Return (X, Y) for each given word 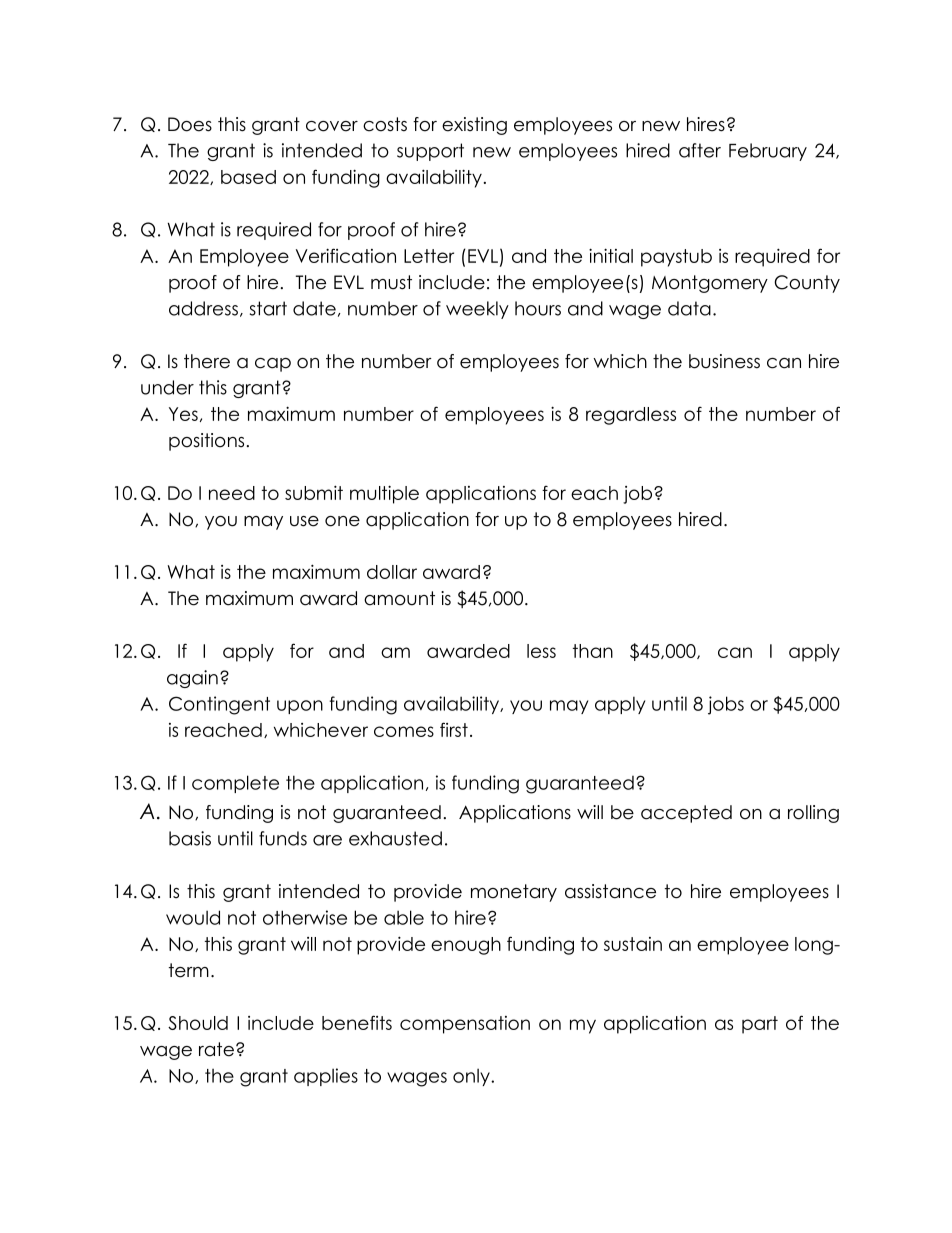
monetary (514, 893)
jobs (726, 705)
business (724, 361)
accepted (686, 814)
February (768, 152)
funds (283, 838)
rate (216, 1049)
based (248, 177)
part (760, 1025)
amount (399, 598)
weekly (477, 310)
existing (474, 126)
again (192, 679)
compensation (465, 1025)
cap (273, 365)
